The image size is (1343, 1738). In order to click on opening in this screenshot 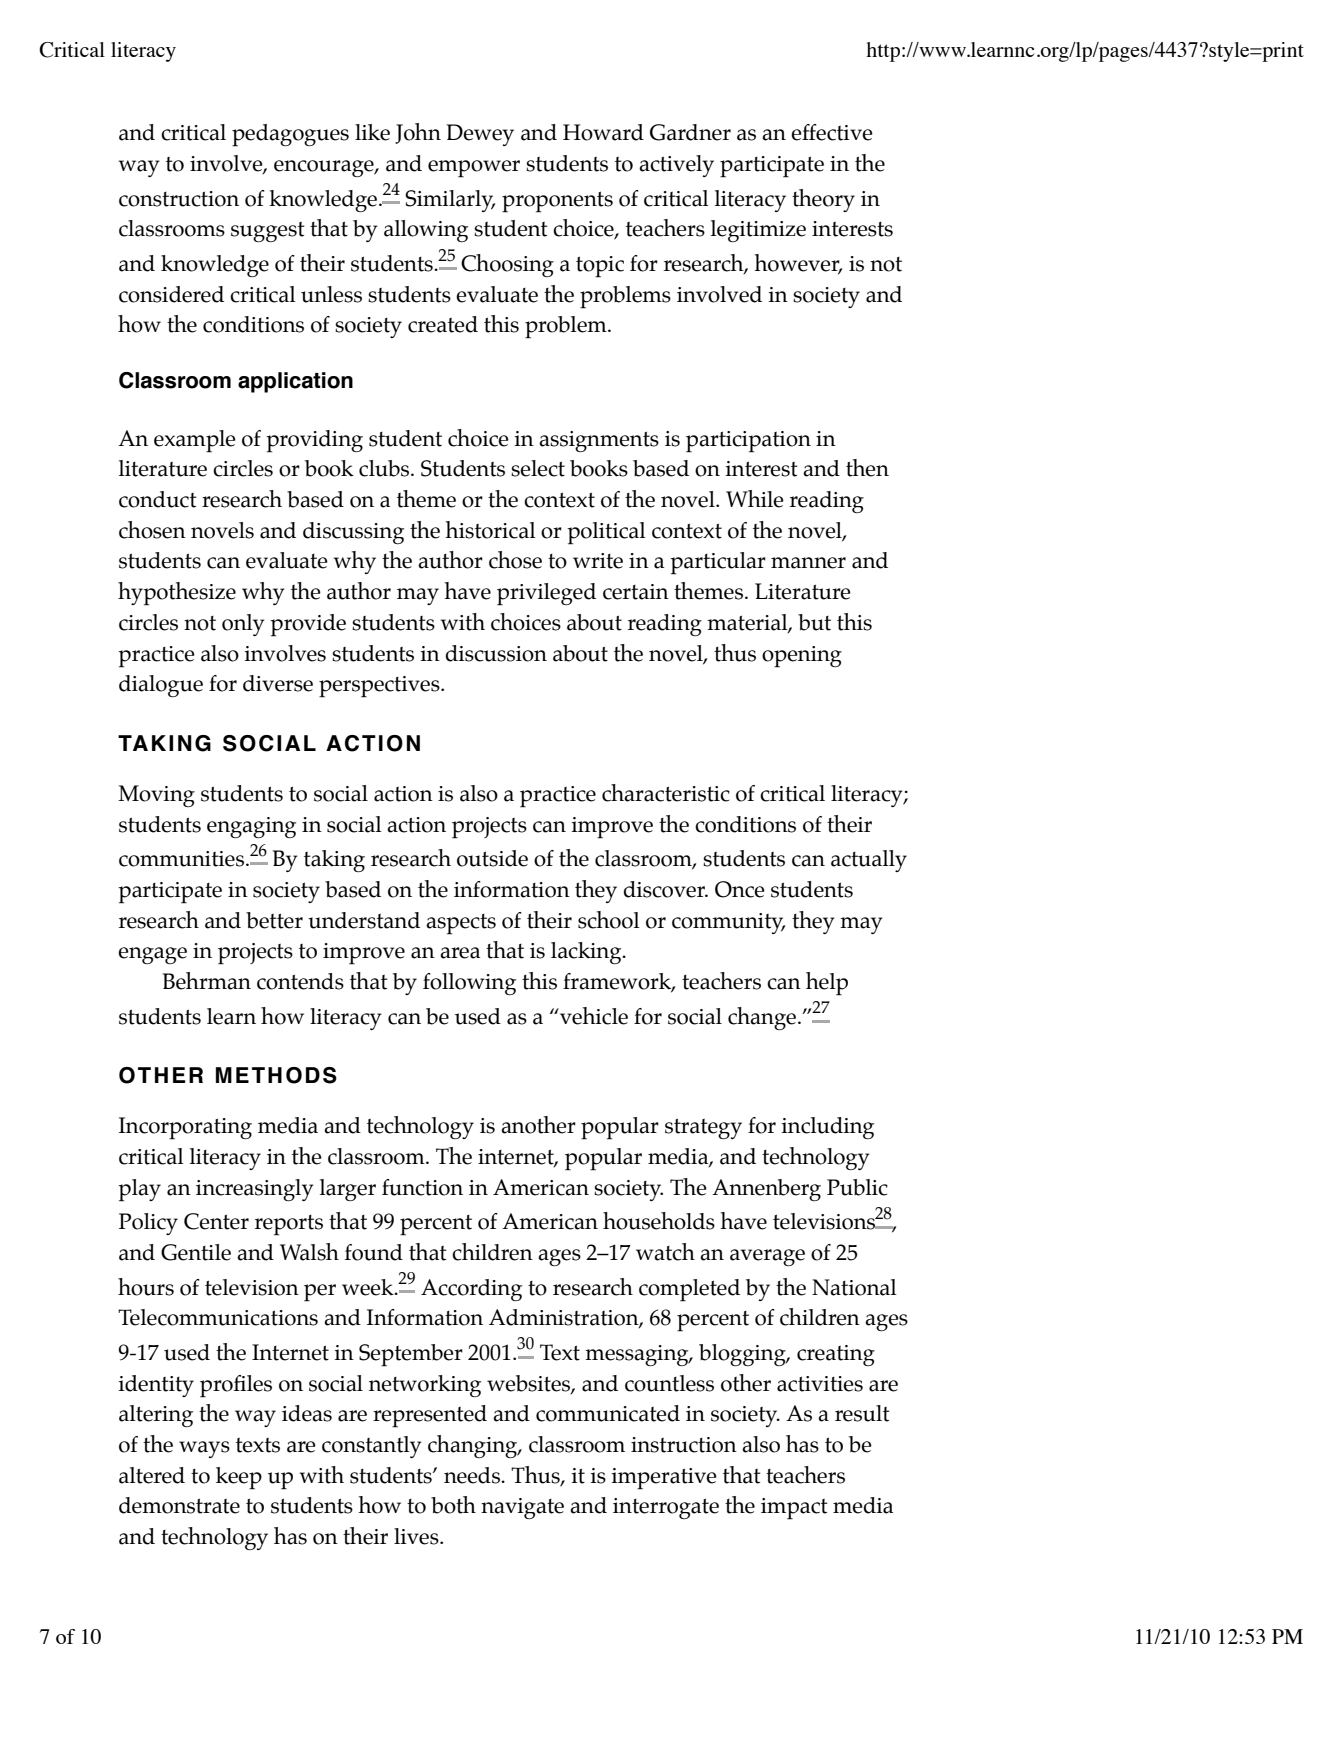, I will do `click(802, 657)`.
